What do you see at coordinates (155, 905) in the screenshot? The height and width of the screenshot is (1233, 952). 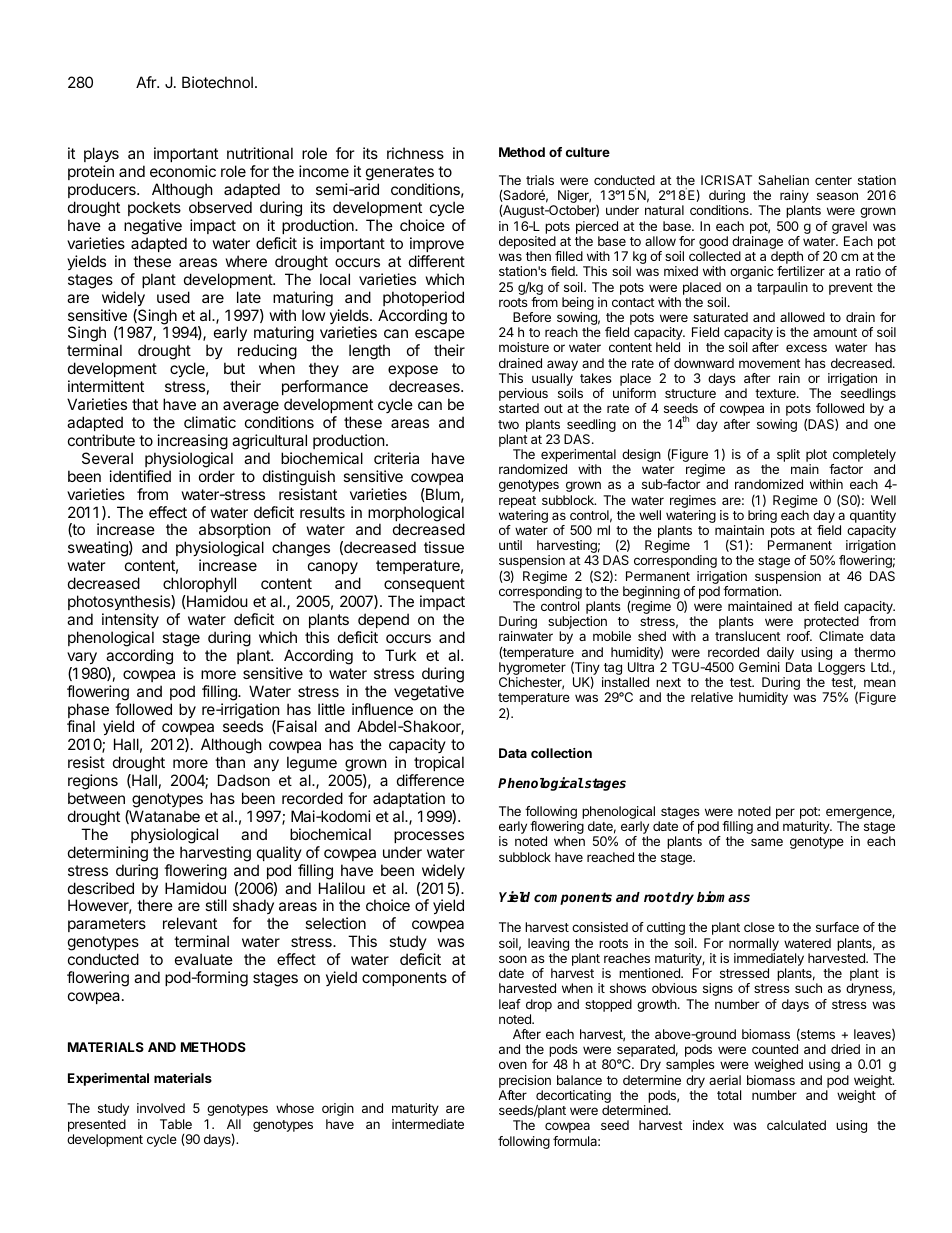 I see `there` at bounding box center [155, 905].
